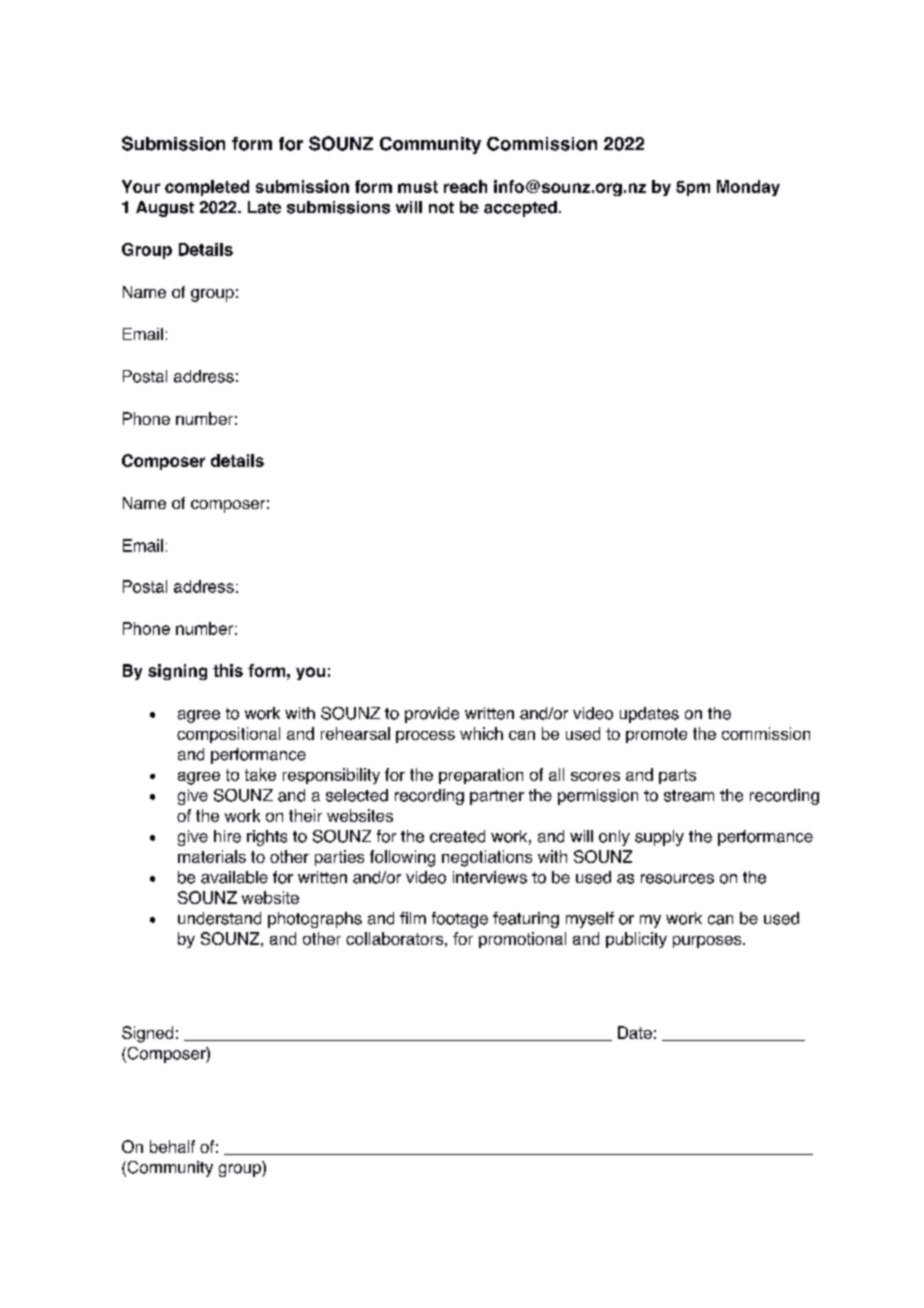 Image resolution: width=924 pixels, height=1308 pixels. I want to click on not, so click(441, 208).
